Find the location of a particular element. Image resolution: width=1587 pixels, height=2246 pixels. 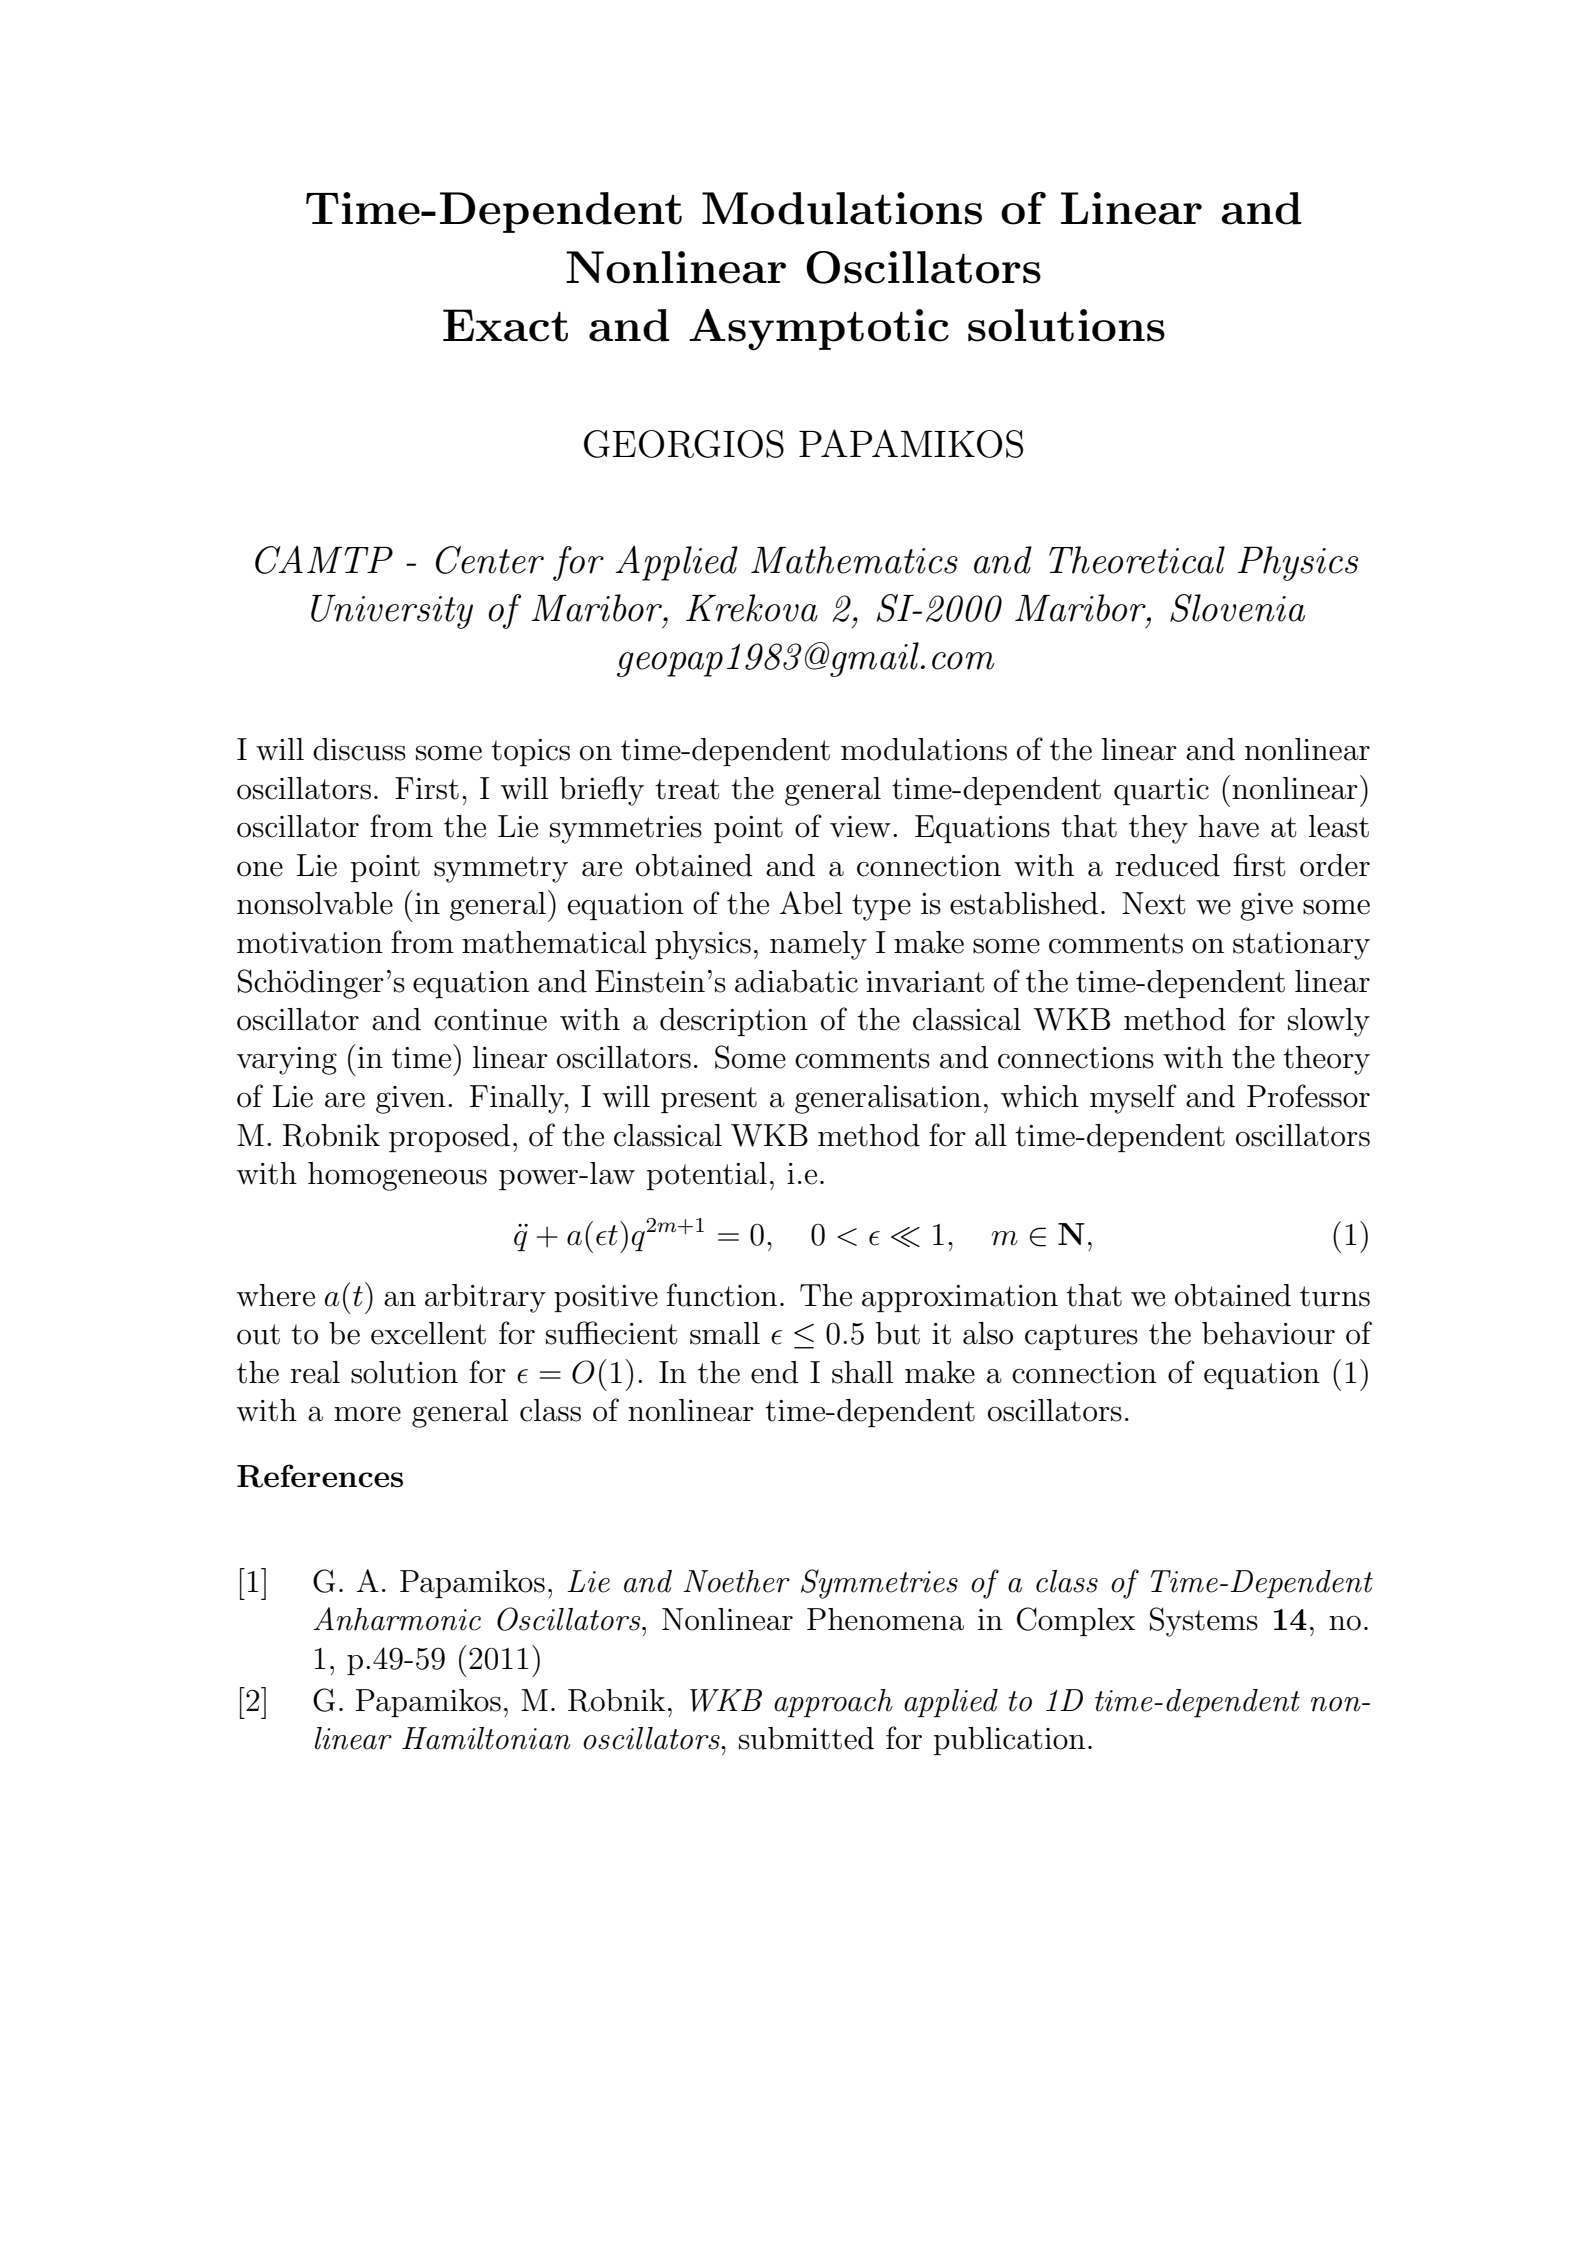

discuss is located at coordinates (359, 749).
